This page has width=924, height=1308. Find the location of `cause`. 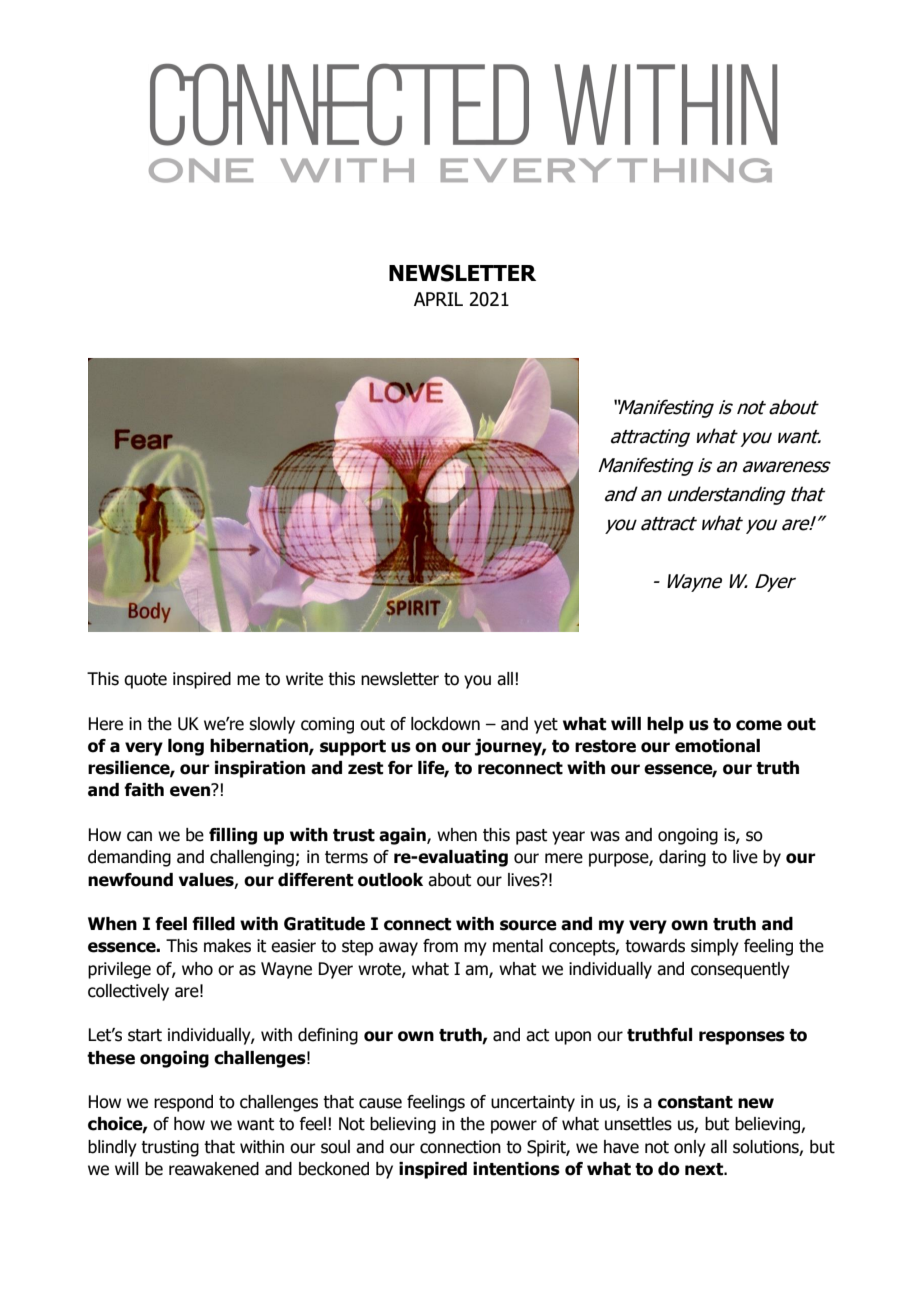

cause is located at coordinates (380, 1103).
